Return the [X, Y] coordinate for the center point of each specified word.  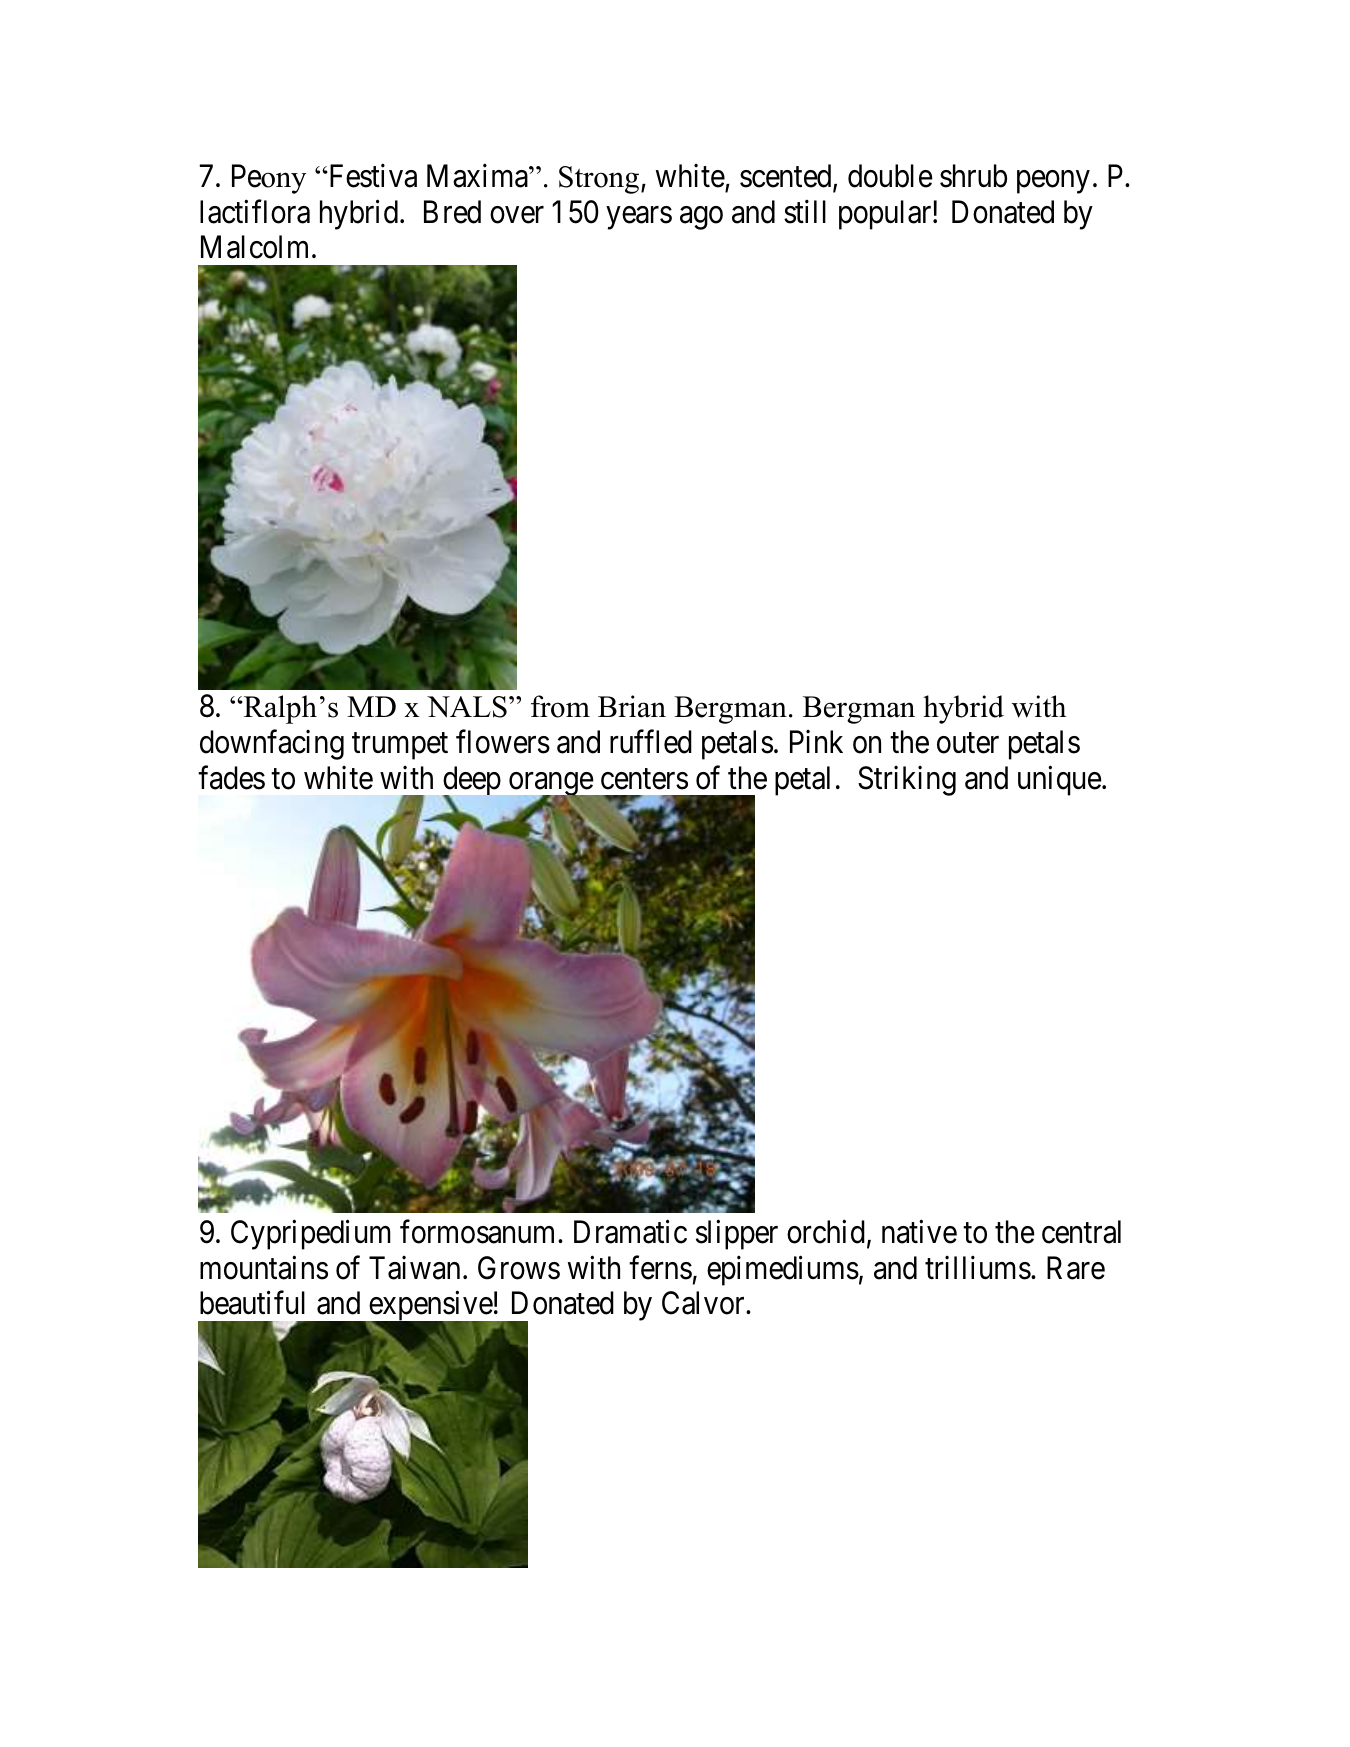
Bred [452, 212]
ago [701, 218]
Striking [907, 781]
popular [886, 215]
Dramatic [630, 1232]
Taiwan [414, 1268]
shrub [973, 176]
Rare [1076, 1268]
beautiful [252, 1303]
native [919, 1232]
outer [968, 743]
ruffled [651, 742]
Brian [632, 706]
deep [471, 782]
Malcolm [257, 247]
